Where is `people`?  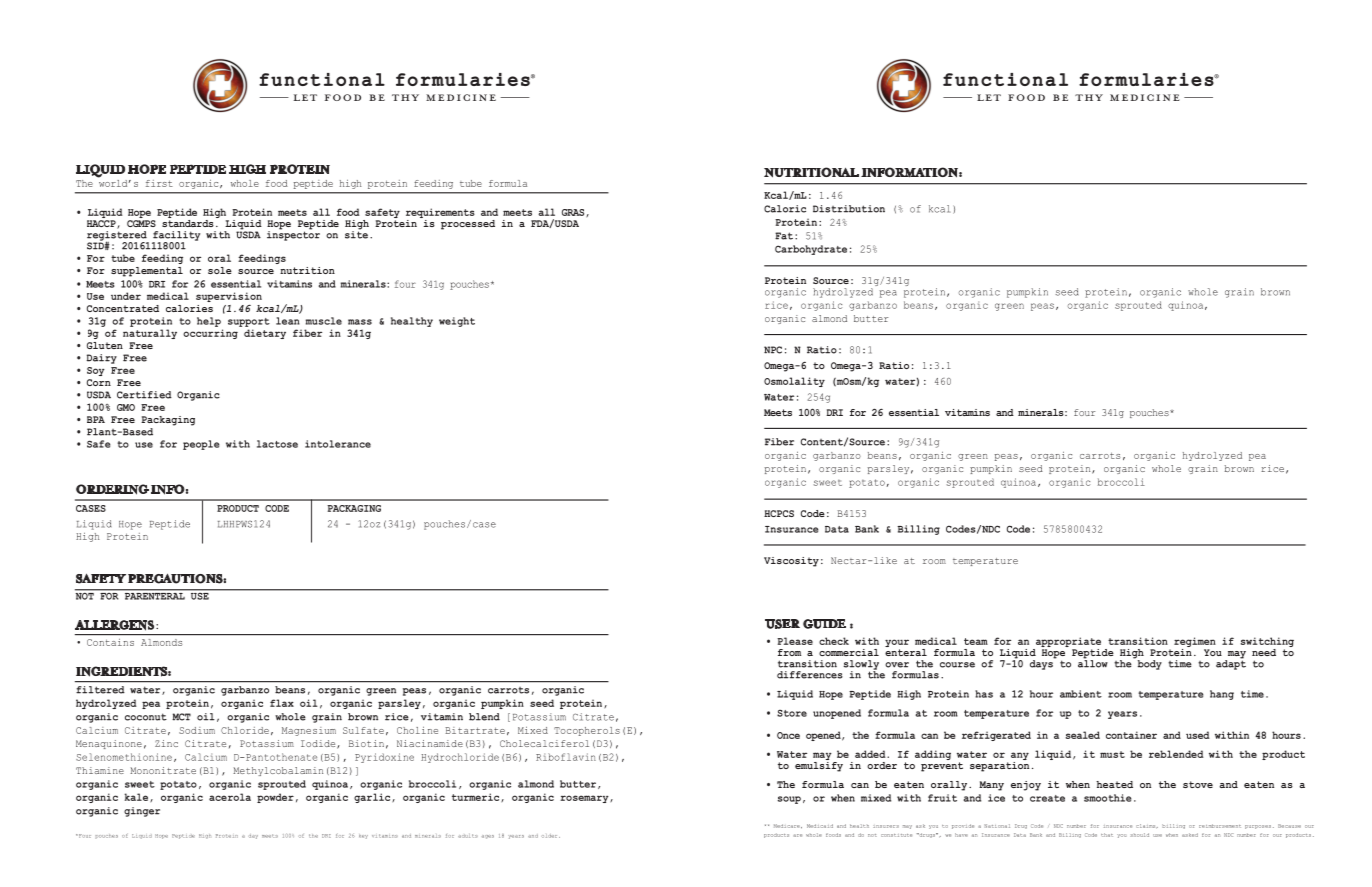 people is located at coordinates (201, 445).
